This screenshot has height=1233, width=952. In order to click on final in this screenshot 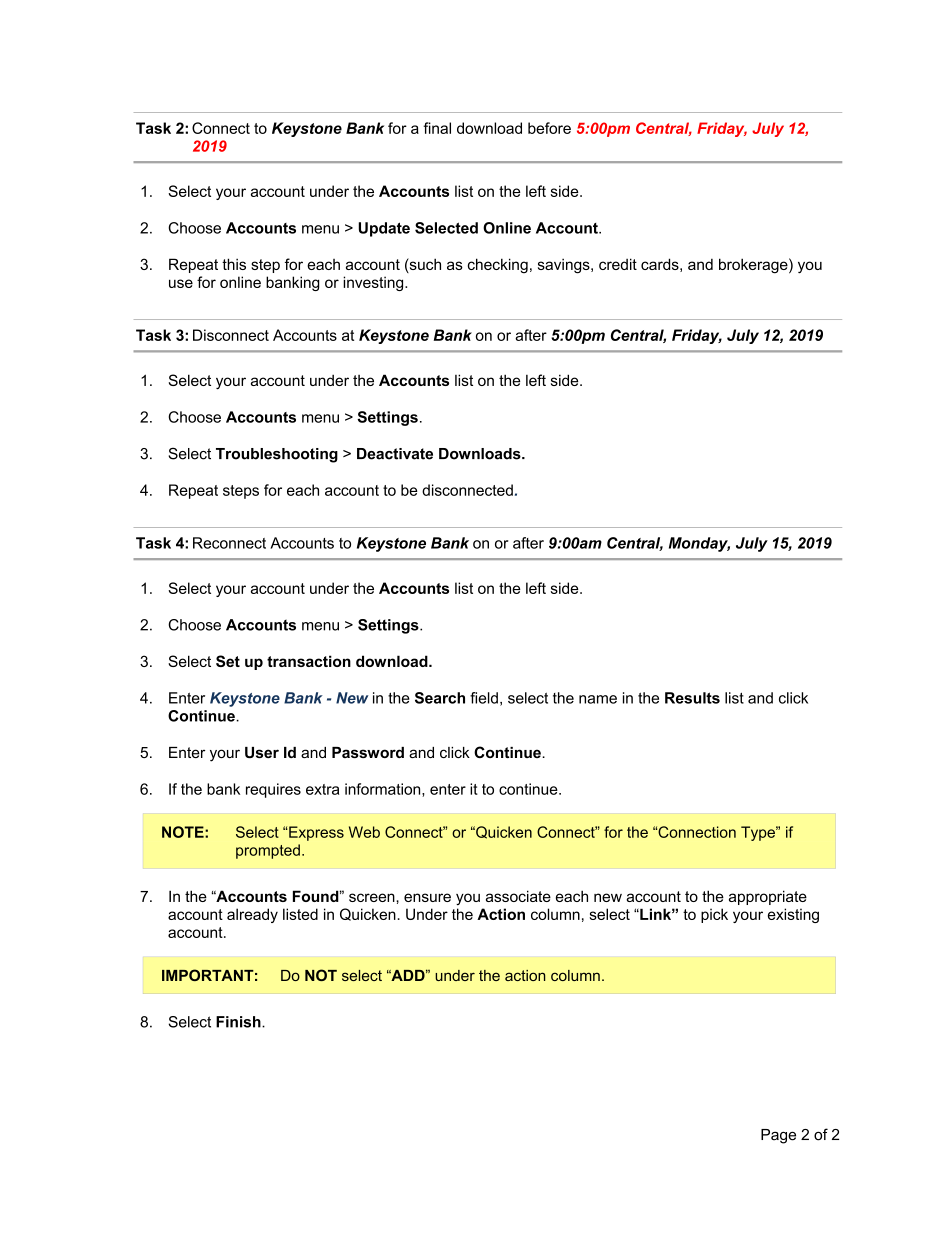, I will do `click(437, 128)`.
